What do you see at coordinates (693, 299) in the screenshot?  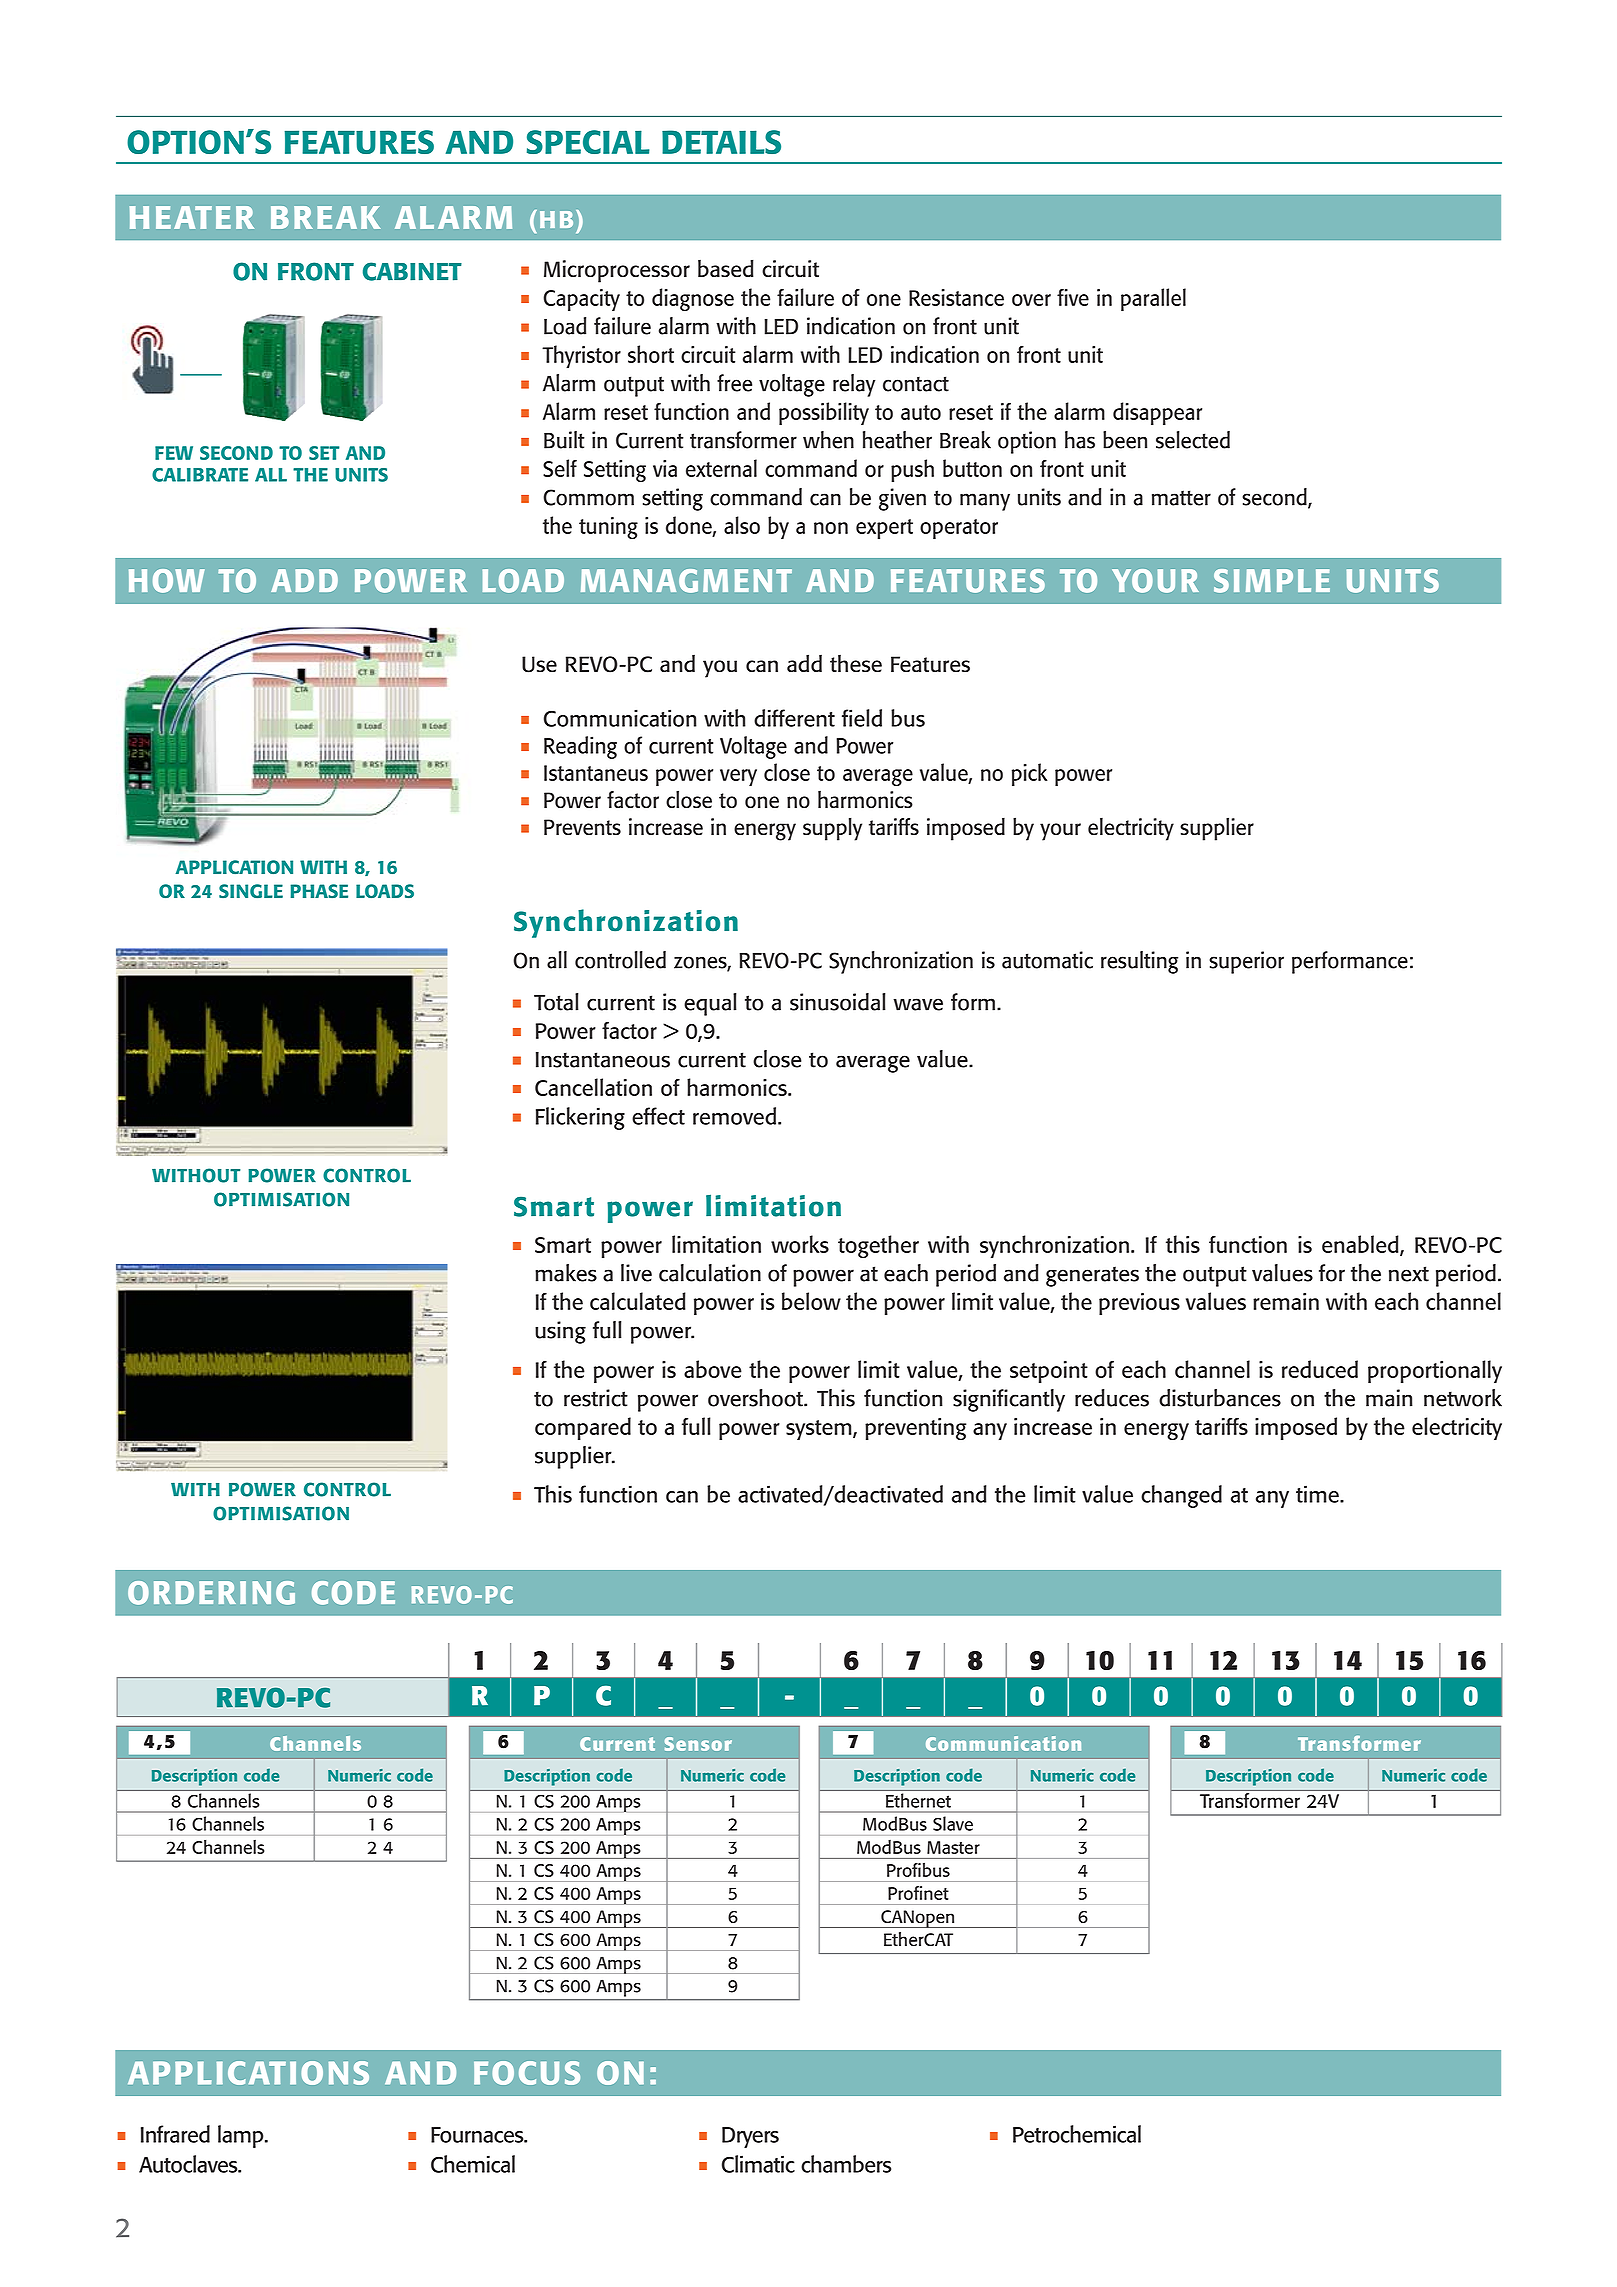 I see `diagnose` at bounding box center [693, 299].
